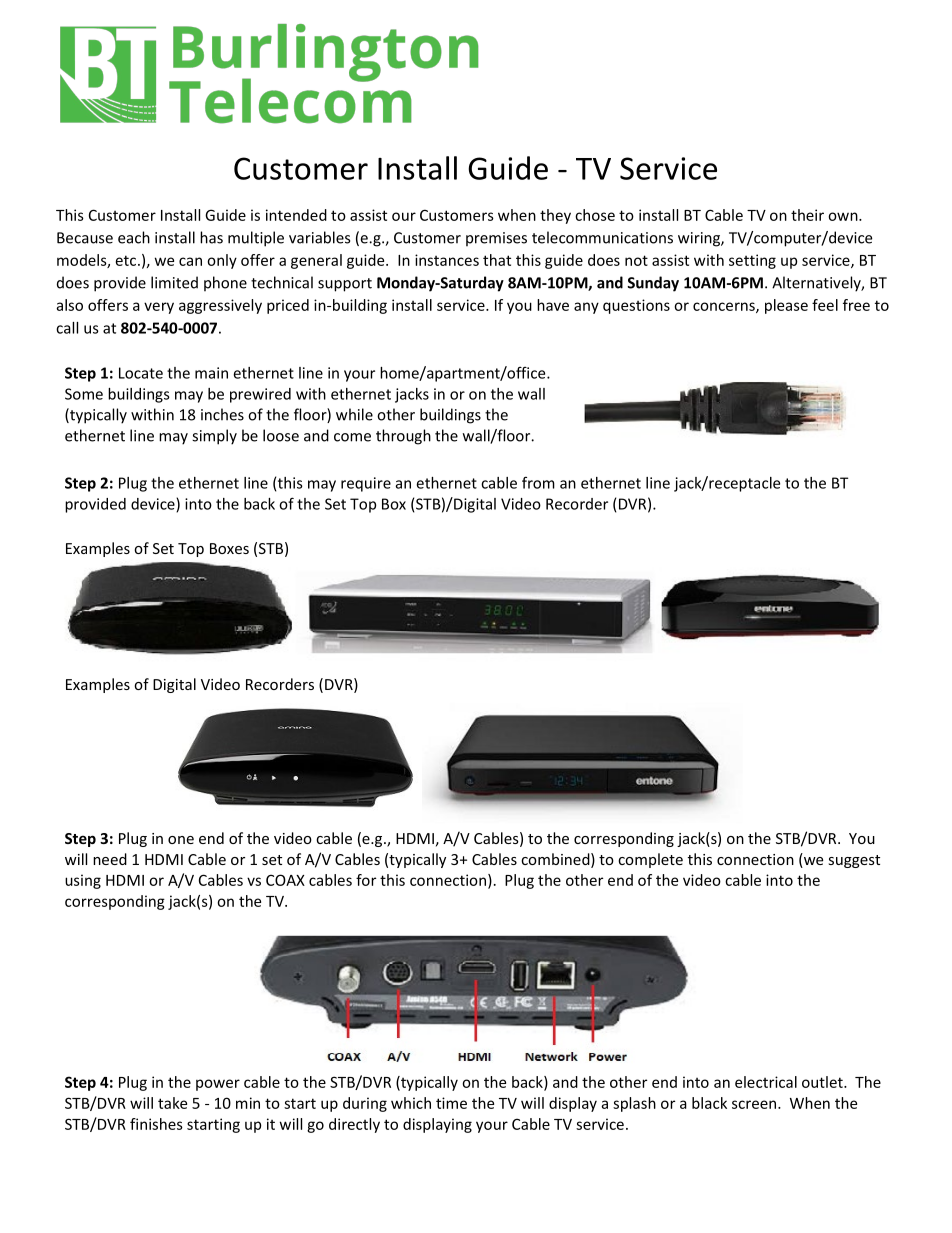 This document has height=1233, width=952. Describe the element at coordinates (451, 1103) in the document. I see `time` at that location.
